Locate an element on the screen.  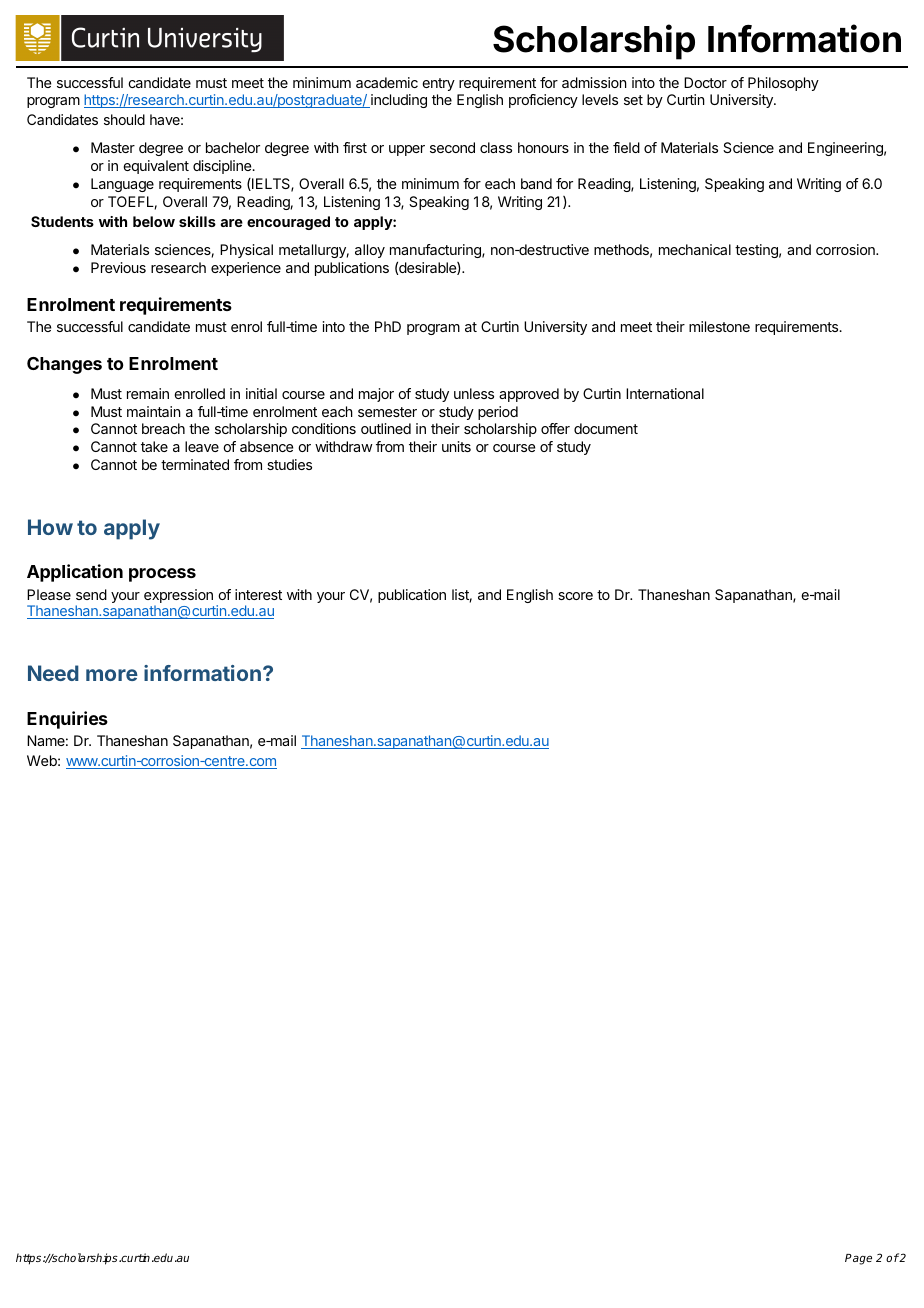
unless is located at coordinates (474, 393).
